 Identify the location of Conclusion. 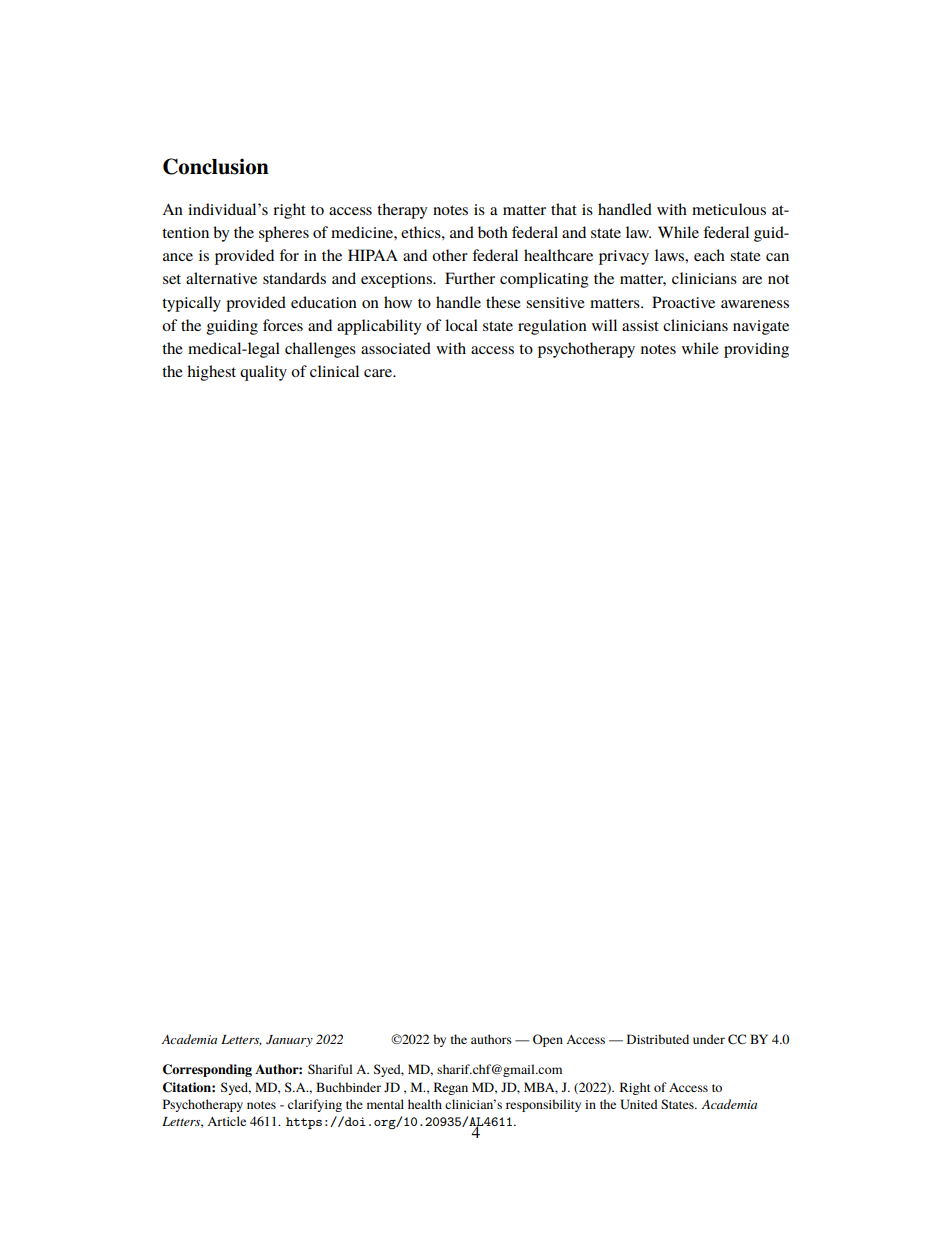
(216, 166).
